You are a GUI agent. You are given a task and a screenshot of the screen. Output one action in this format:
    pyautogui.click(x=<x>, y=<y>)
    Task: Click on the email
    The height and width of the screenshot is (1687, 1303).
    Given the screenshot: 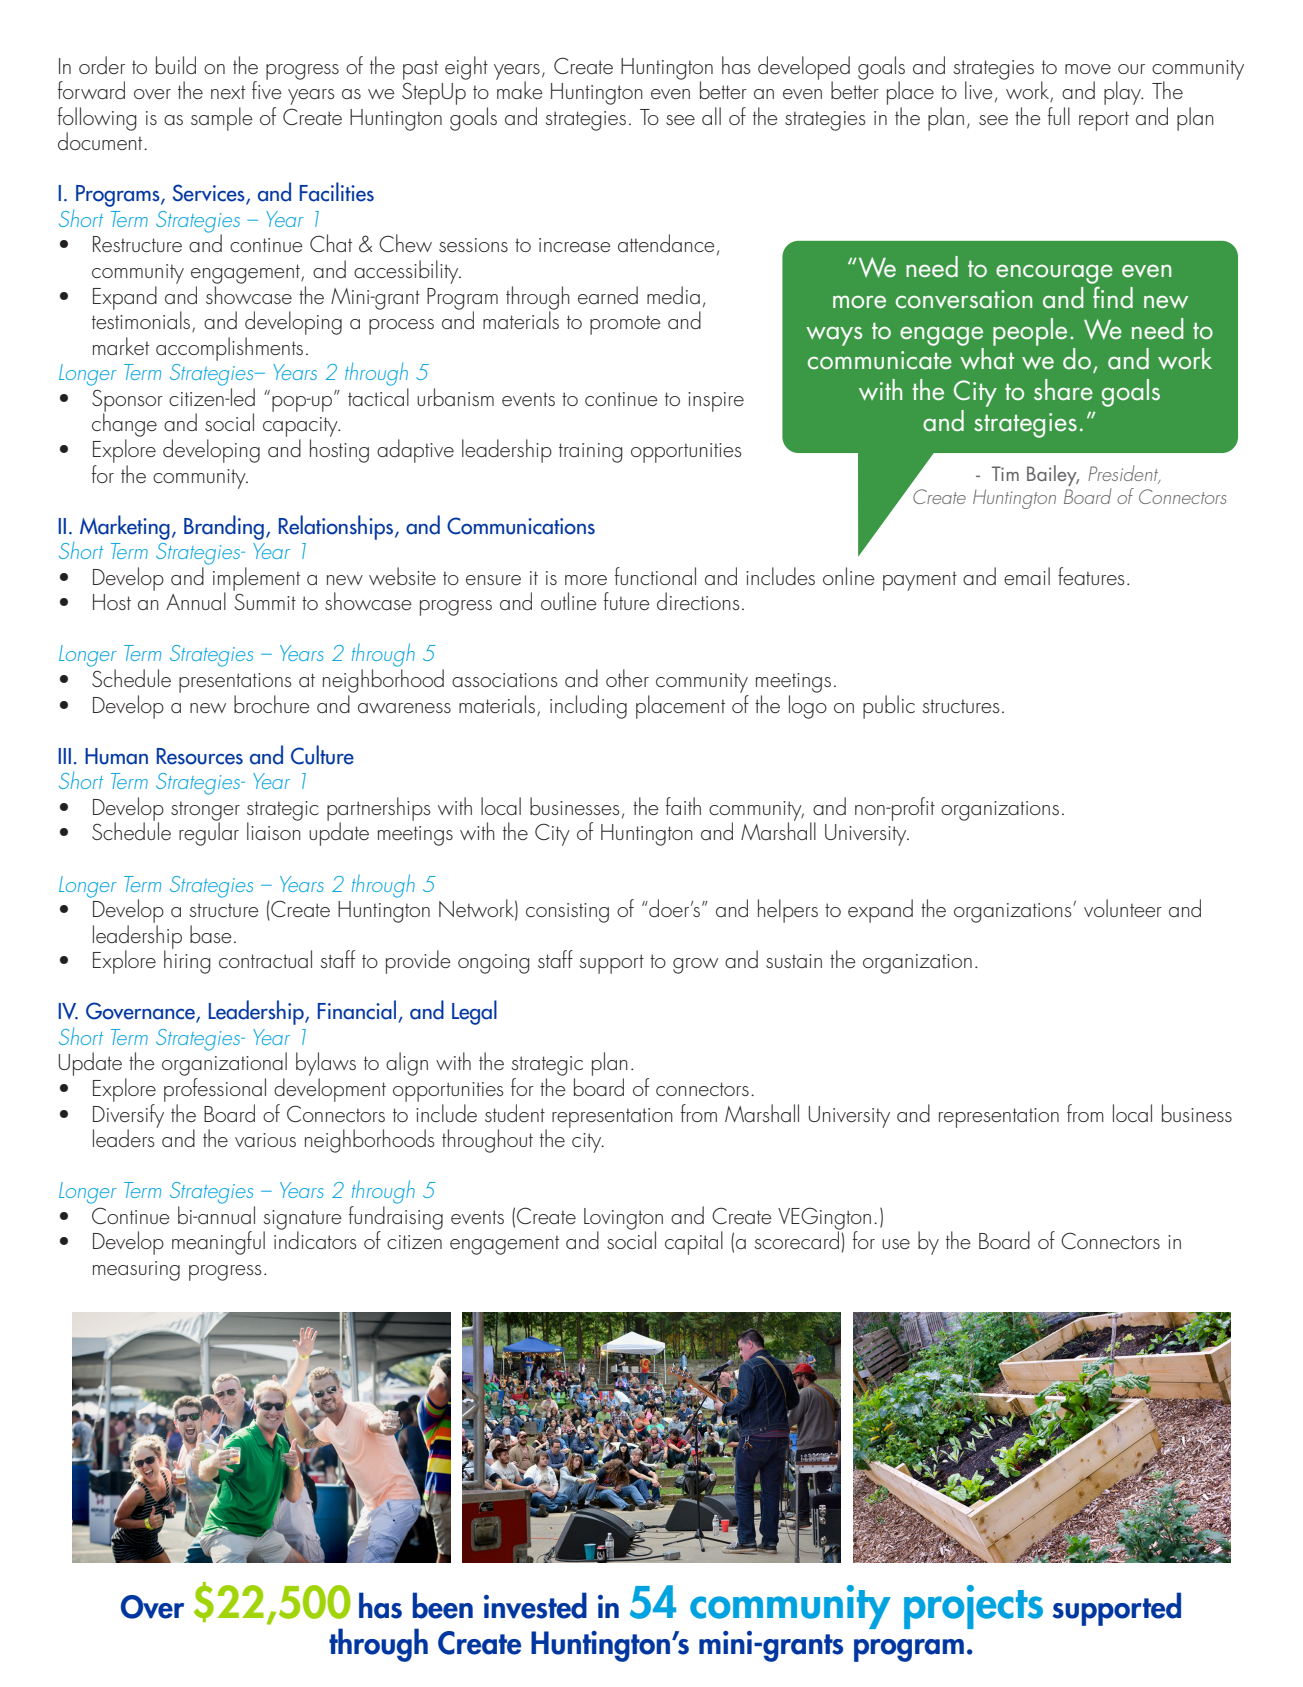 What is the action you would take?
    pyautogui.click(x=1027, y=576)
